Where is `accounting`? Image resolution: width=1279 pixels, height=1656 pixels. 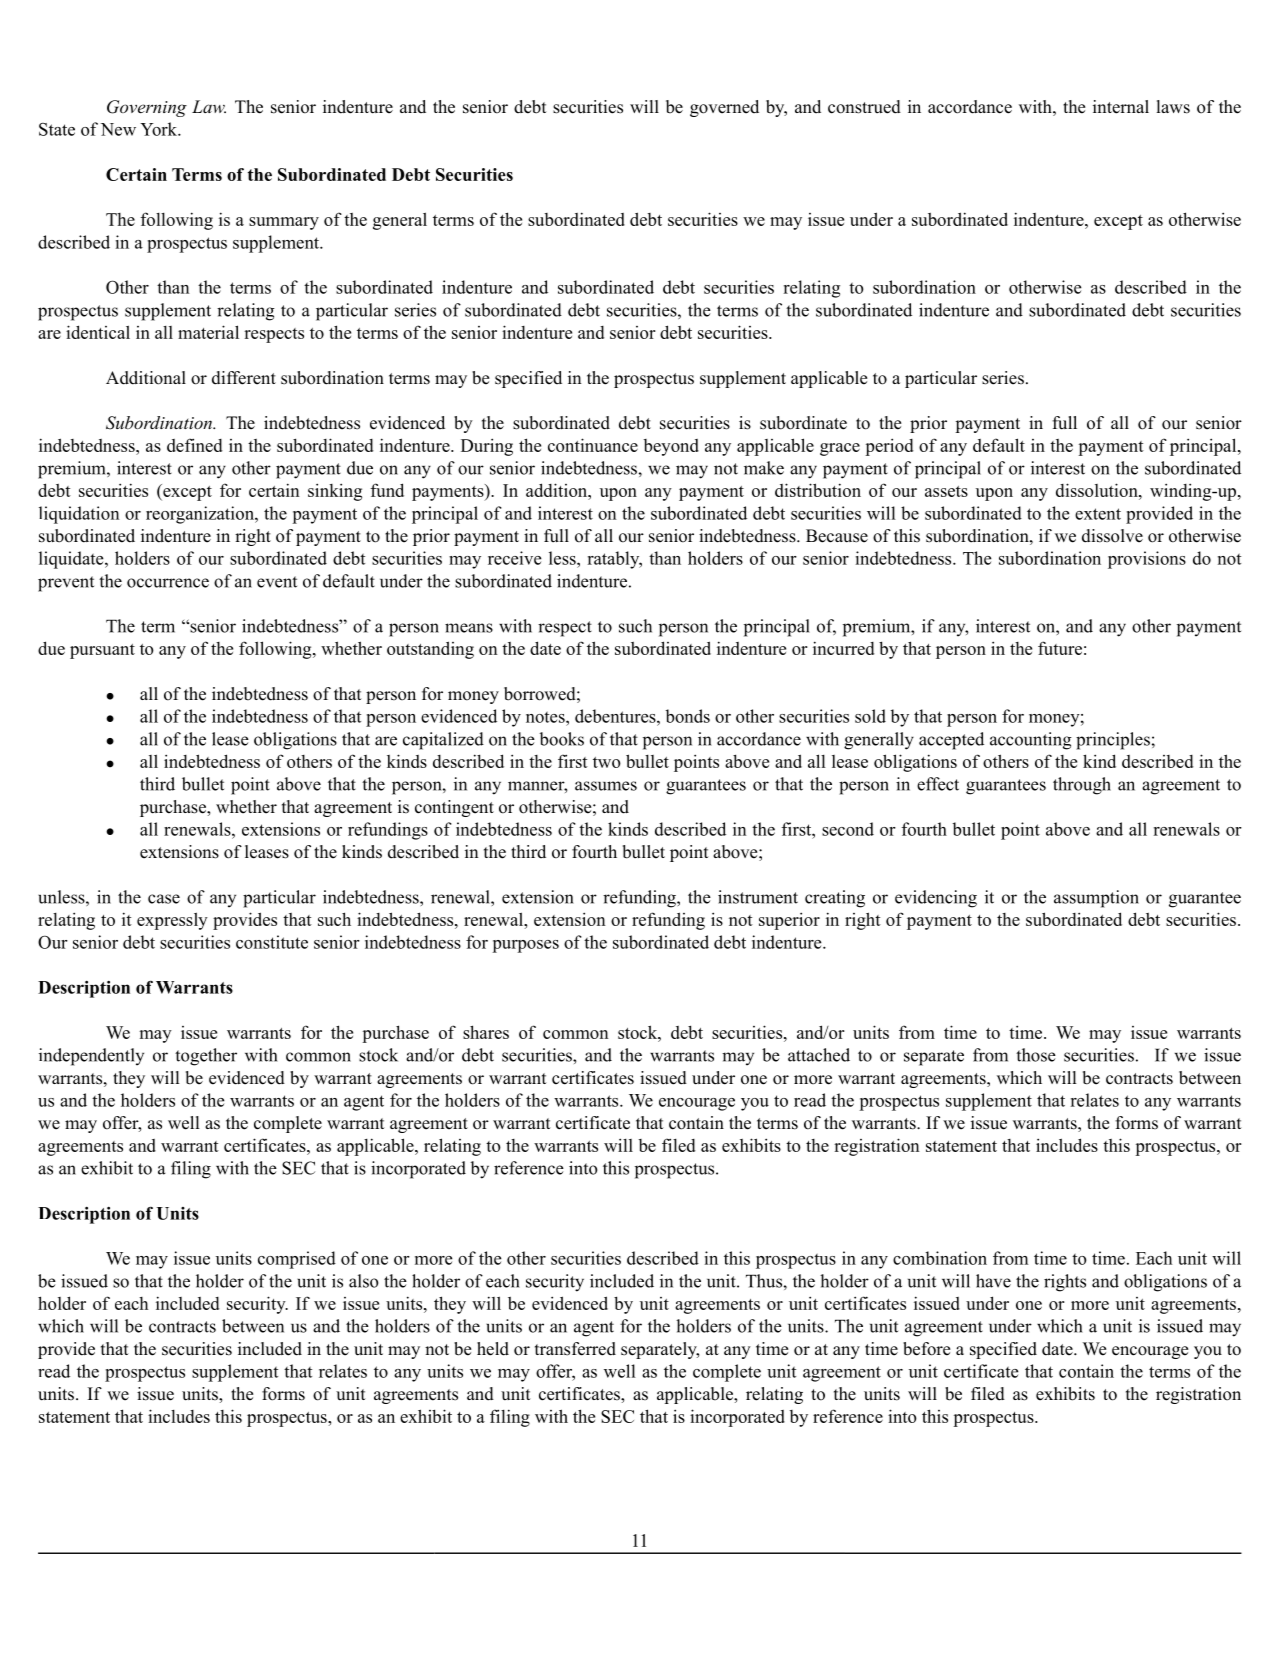 accounting is located at coordinates (1031, 741).
